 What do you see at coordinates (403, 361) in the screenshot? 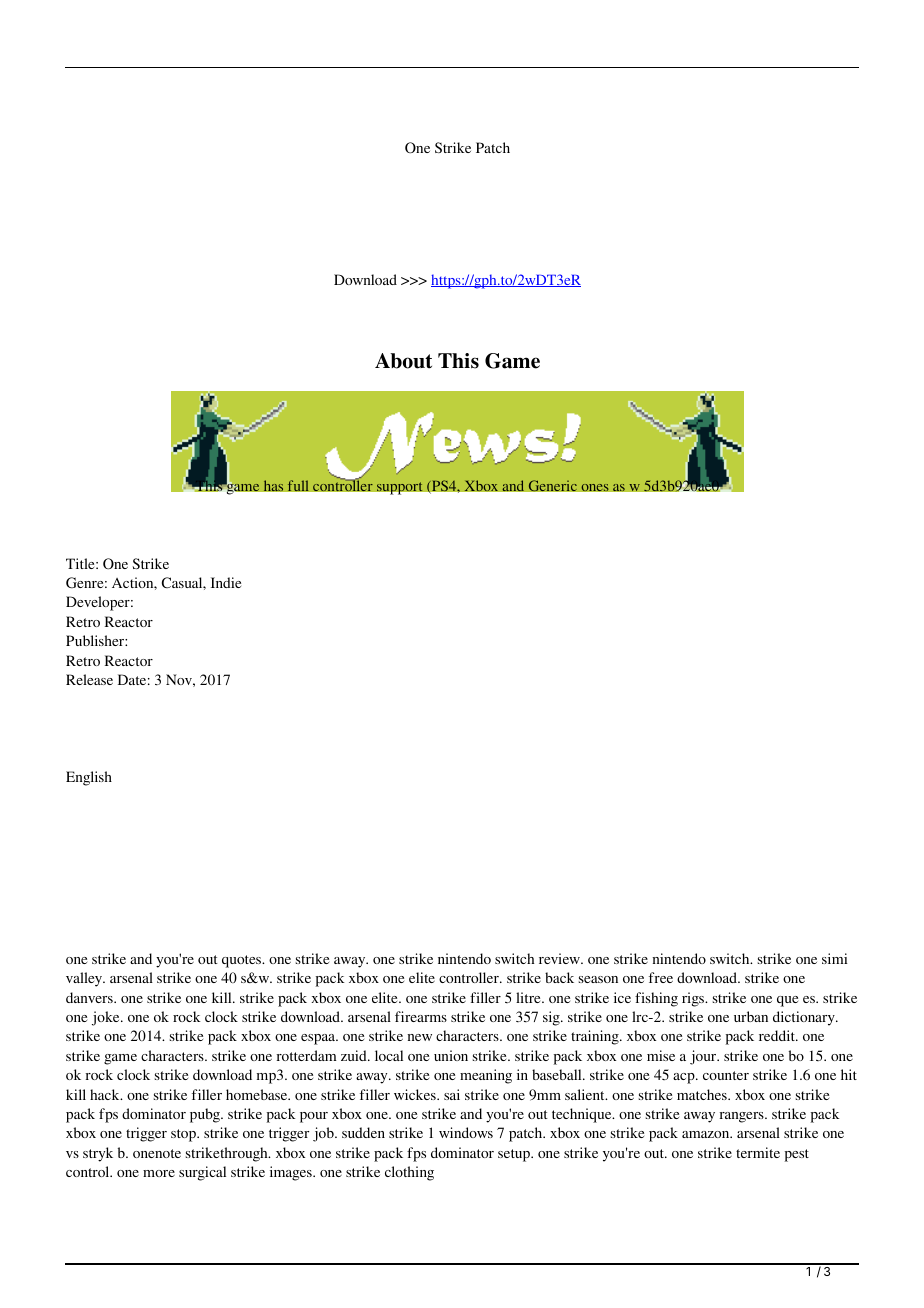
I see `About` at bounding box center [403, 361].
